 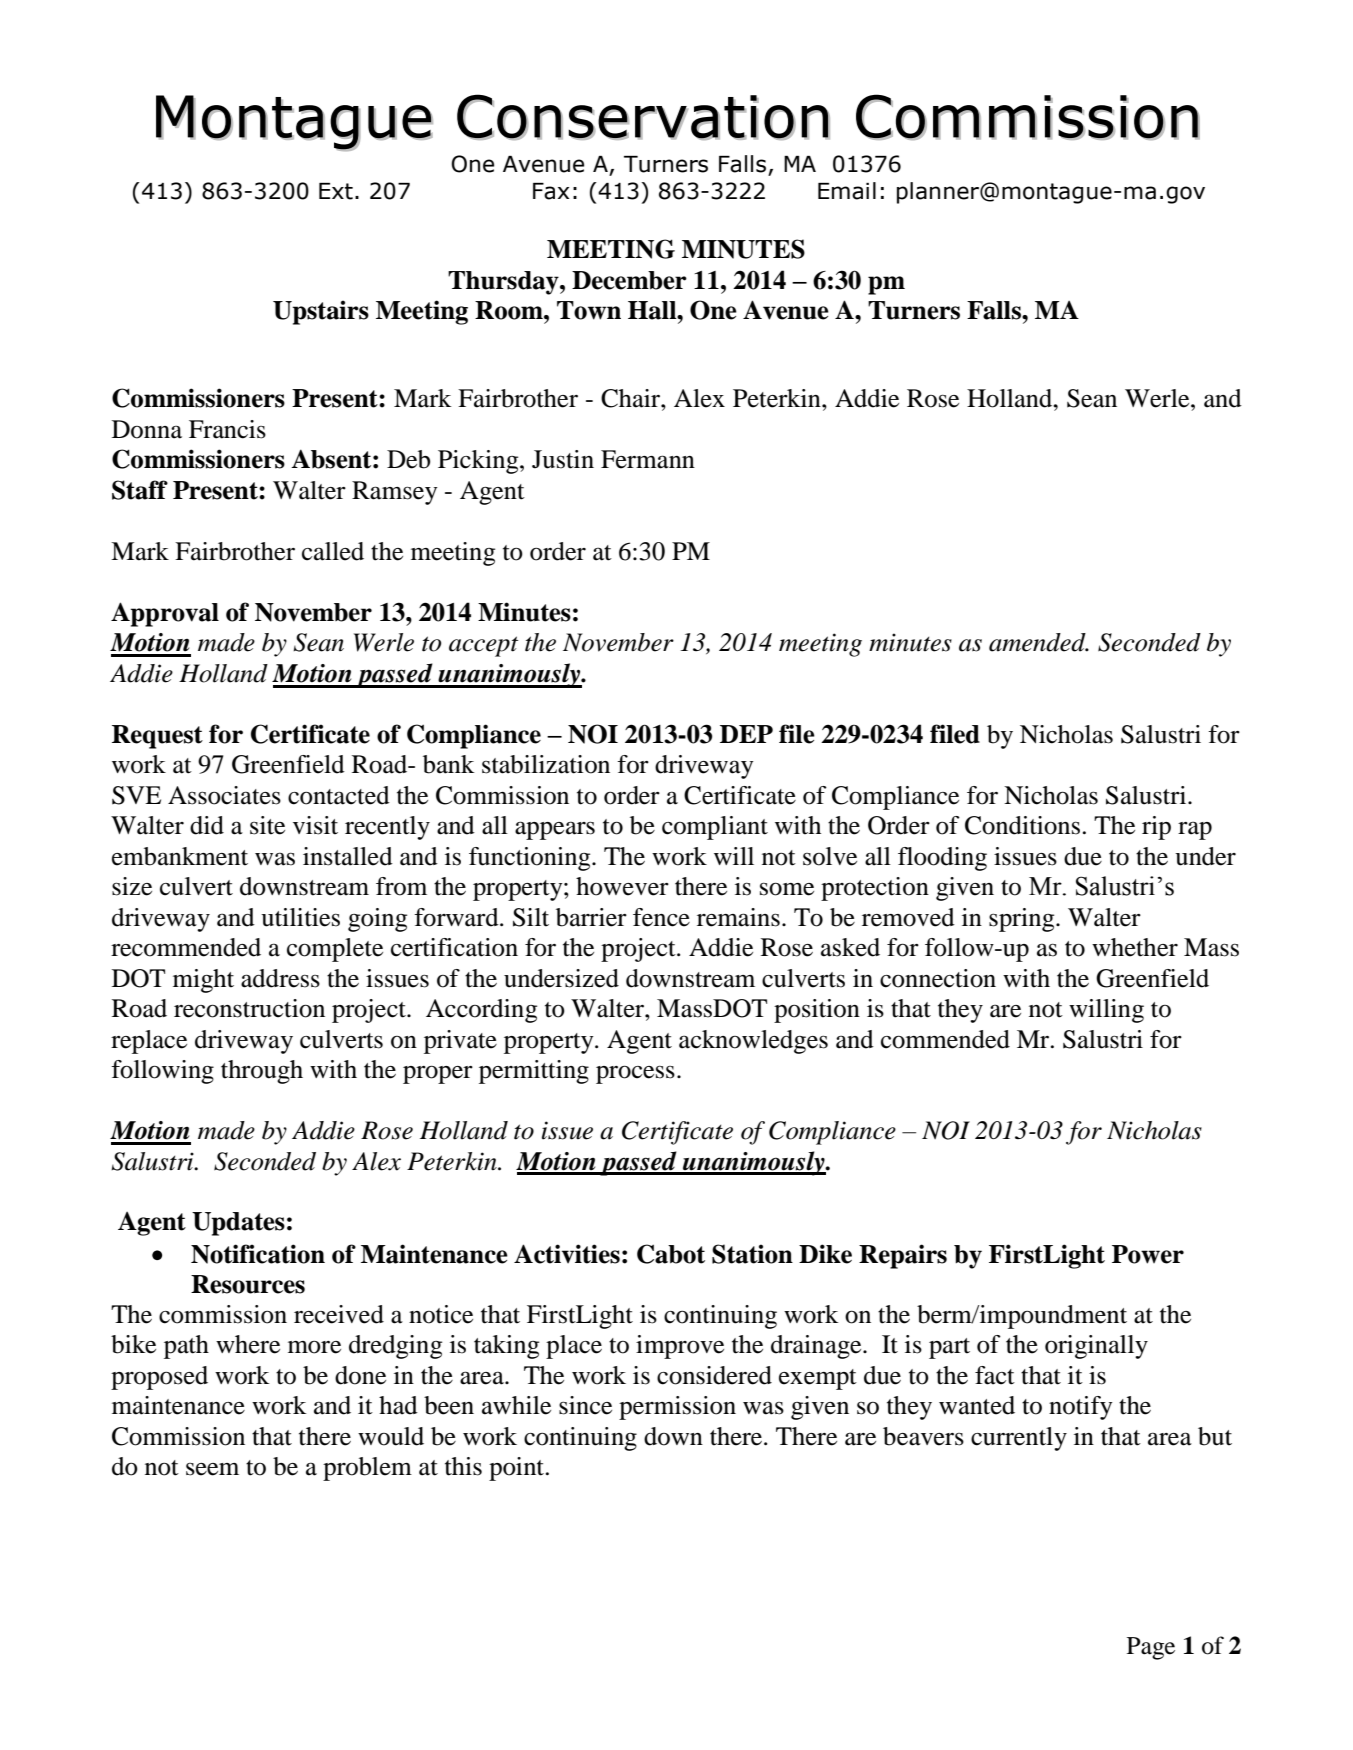 What do you see at coordinates (518, 1469) in the document?
I see `point` at bounding box center [518, 1469].
